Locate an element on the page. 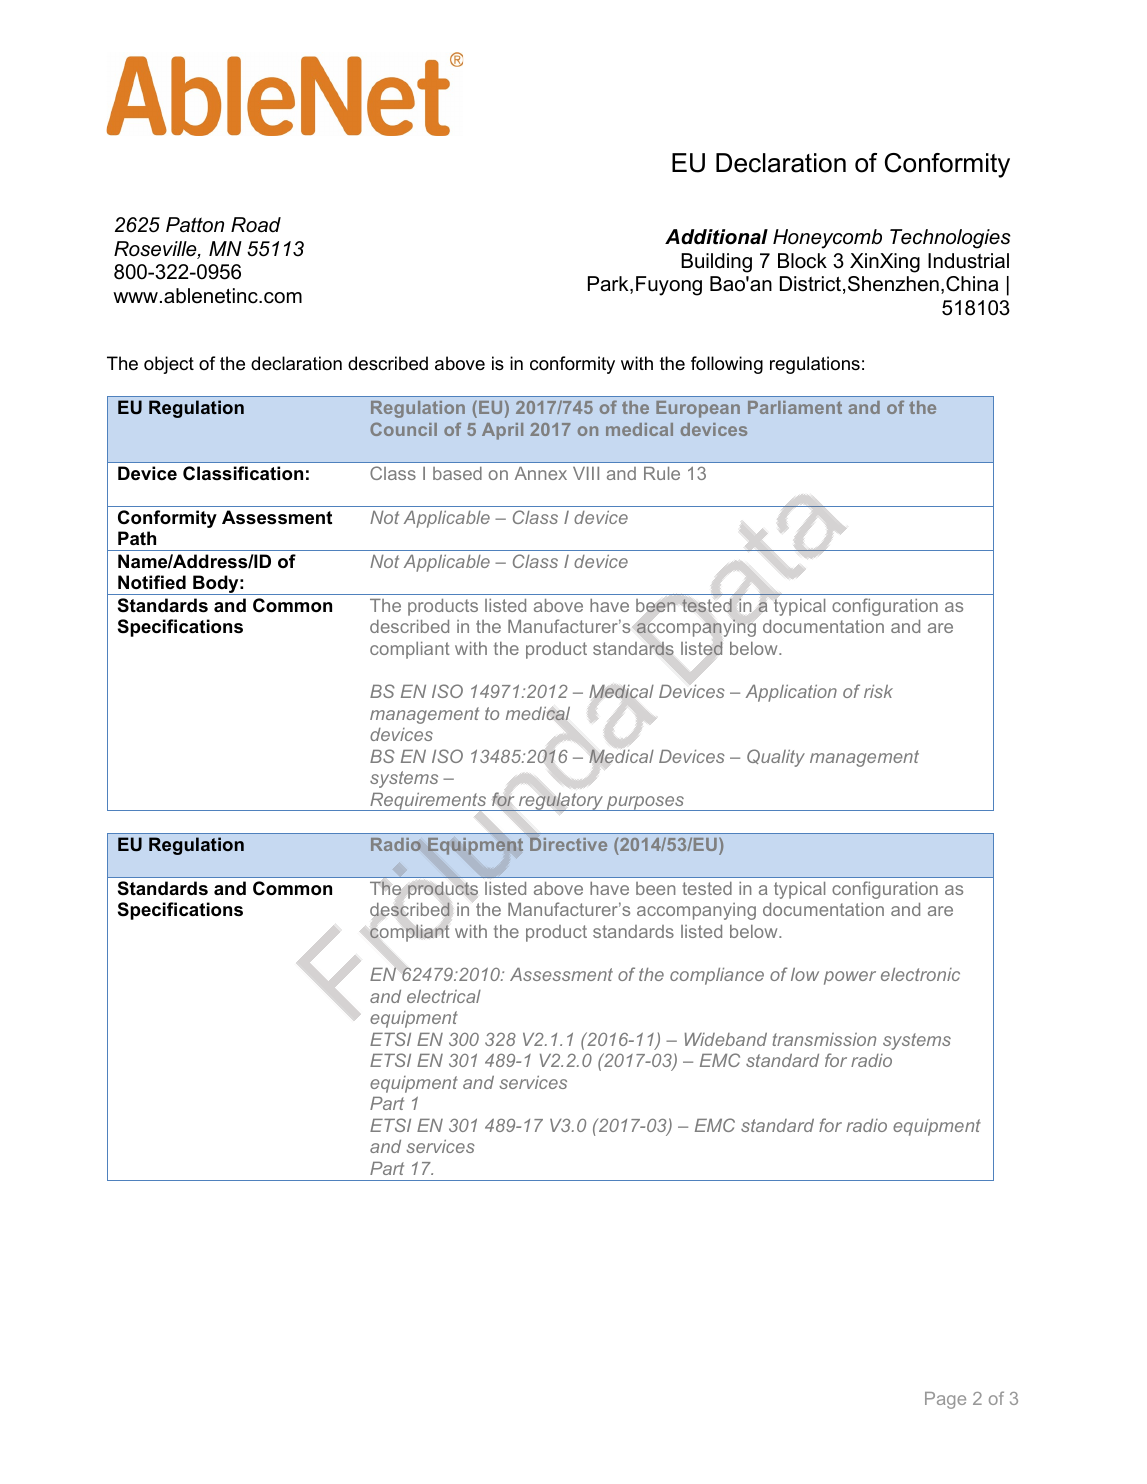 Image resolution: width=1147 pixels, height=1484 pixels. electrical is located at coordinates (444, 996).
